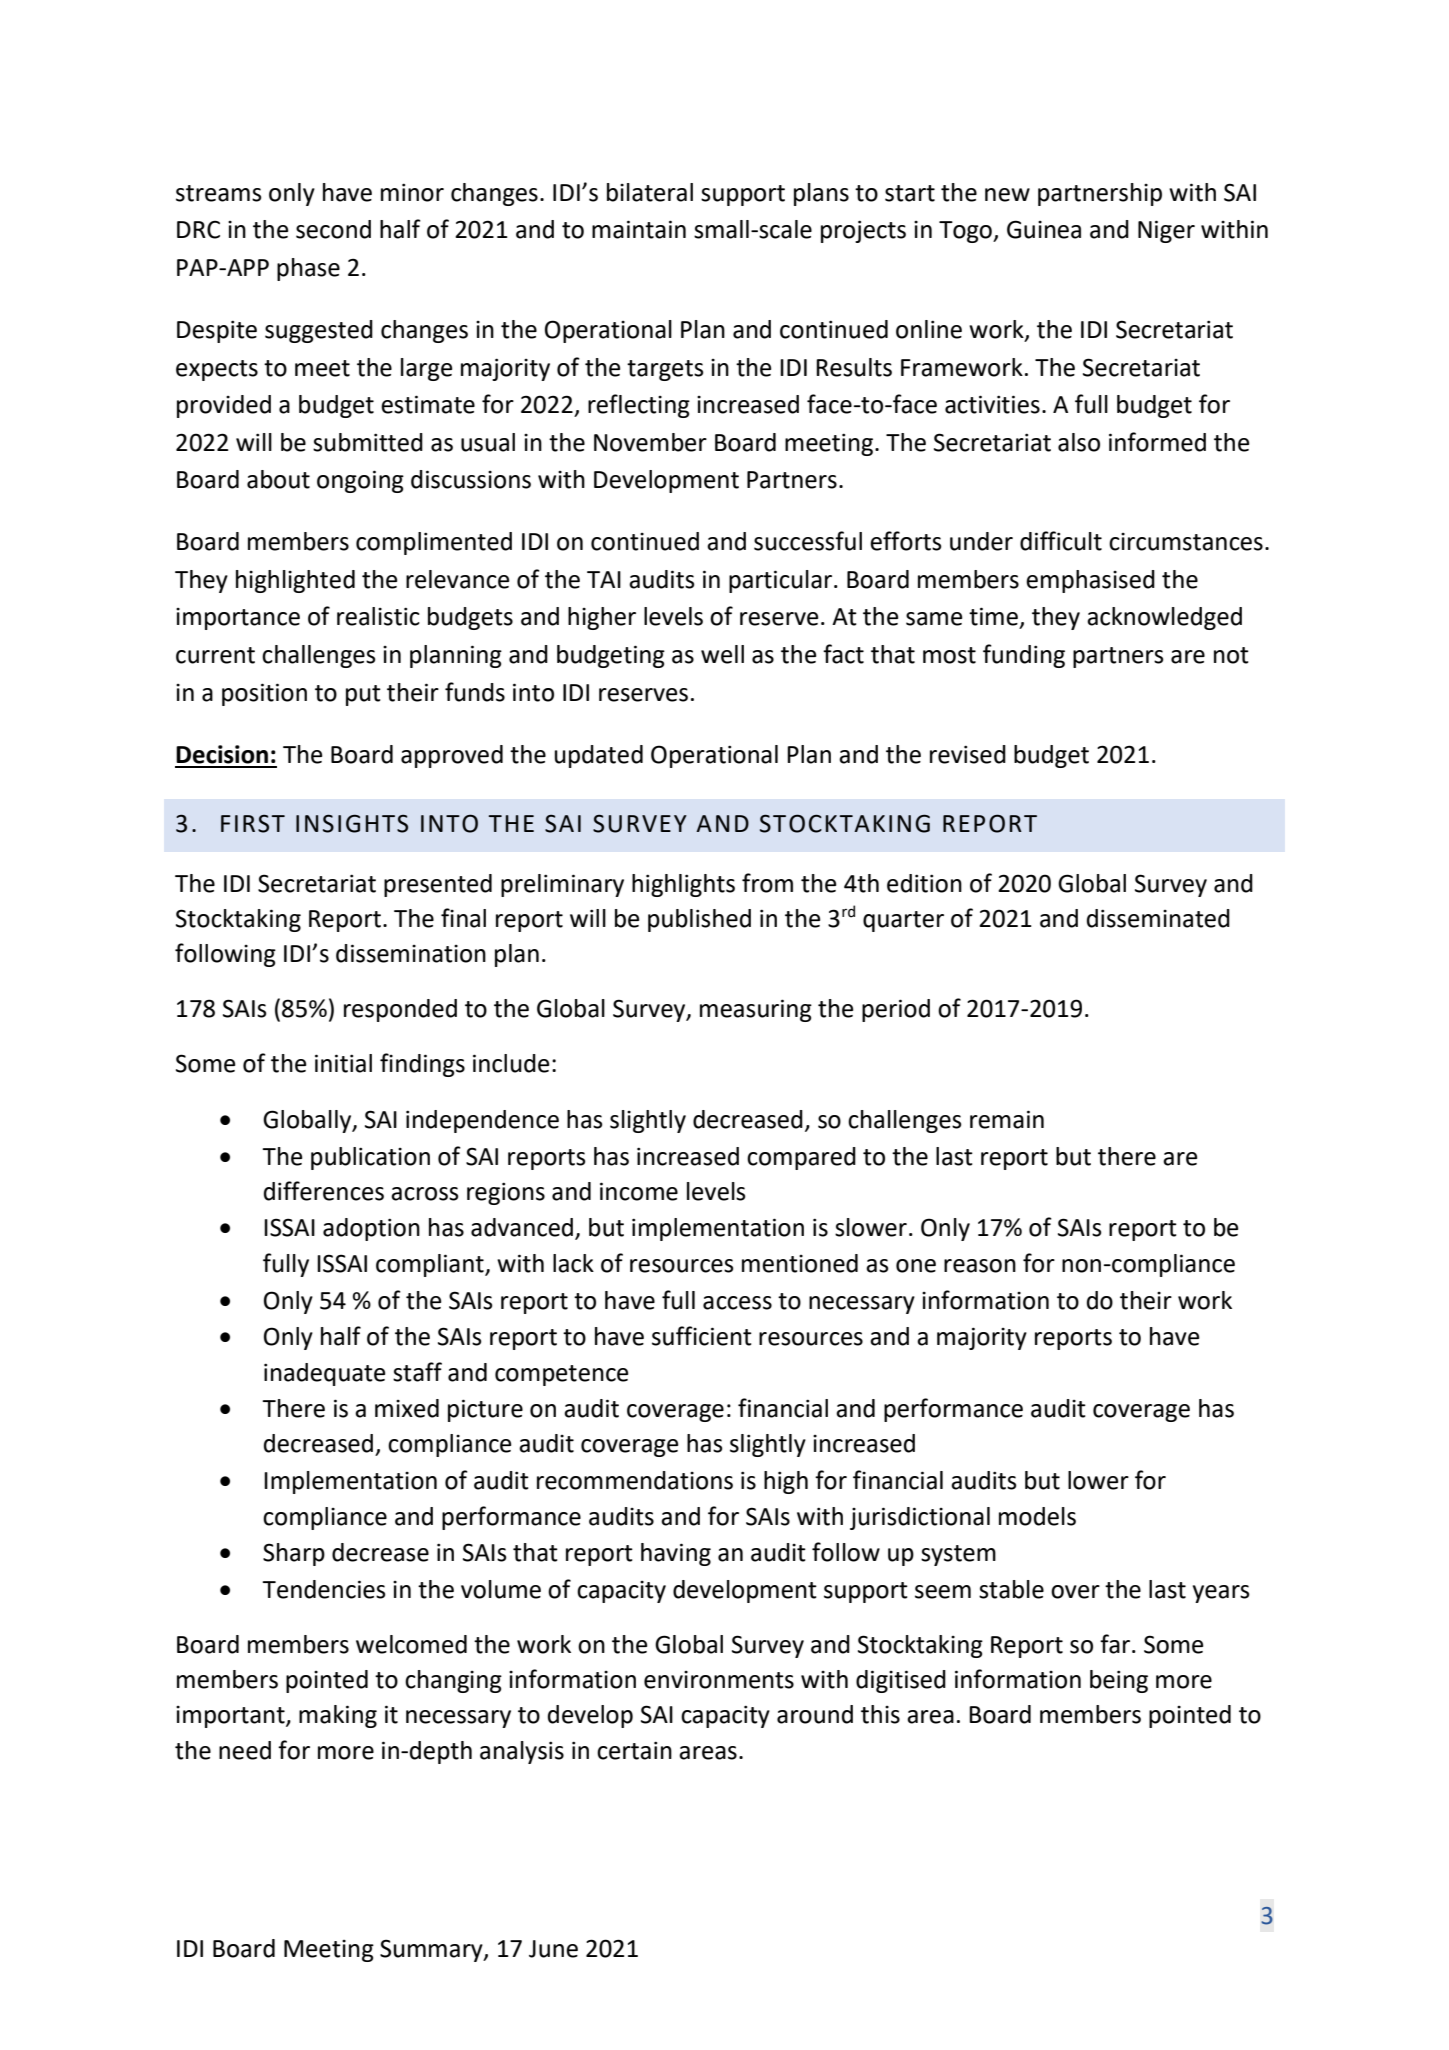 Image resolution: width=1449 pixels, height=2050 pixels. I want to click on inadequate, so click(324, 1374).
